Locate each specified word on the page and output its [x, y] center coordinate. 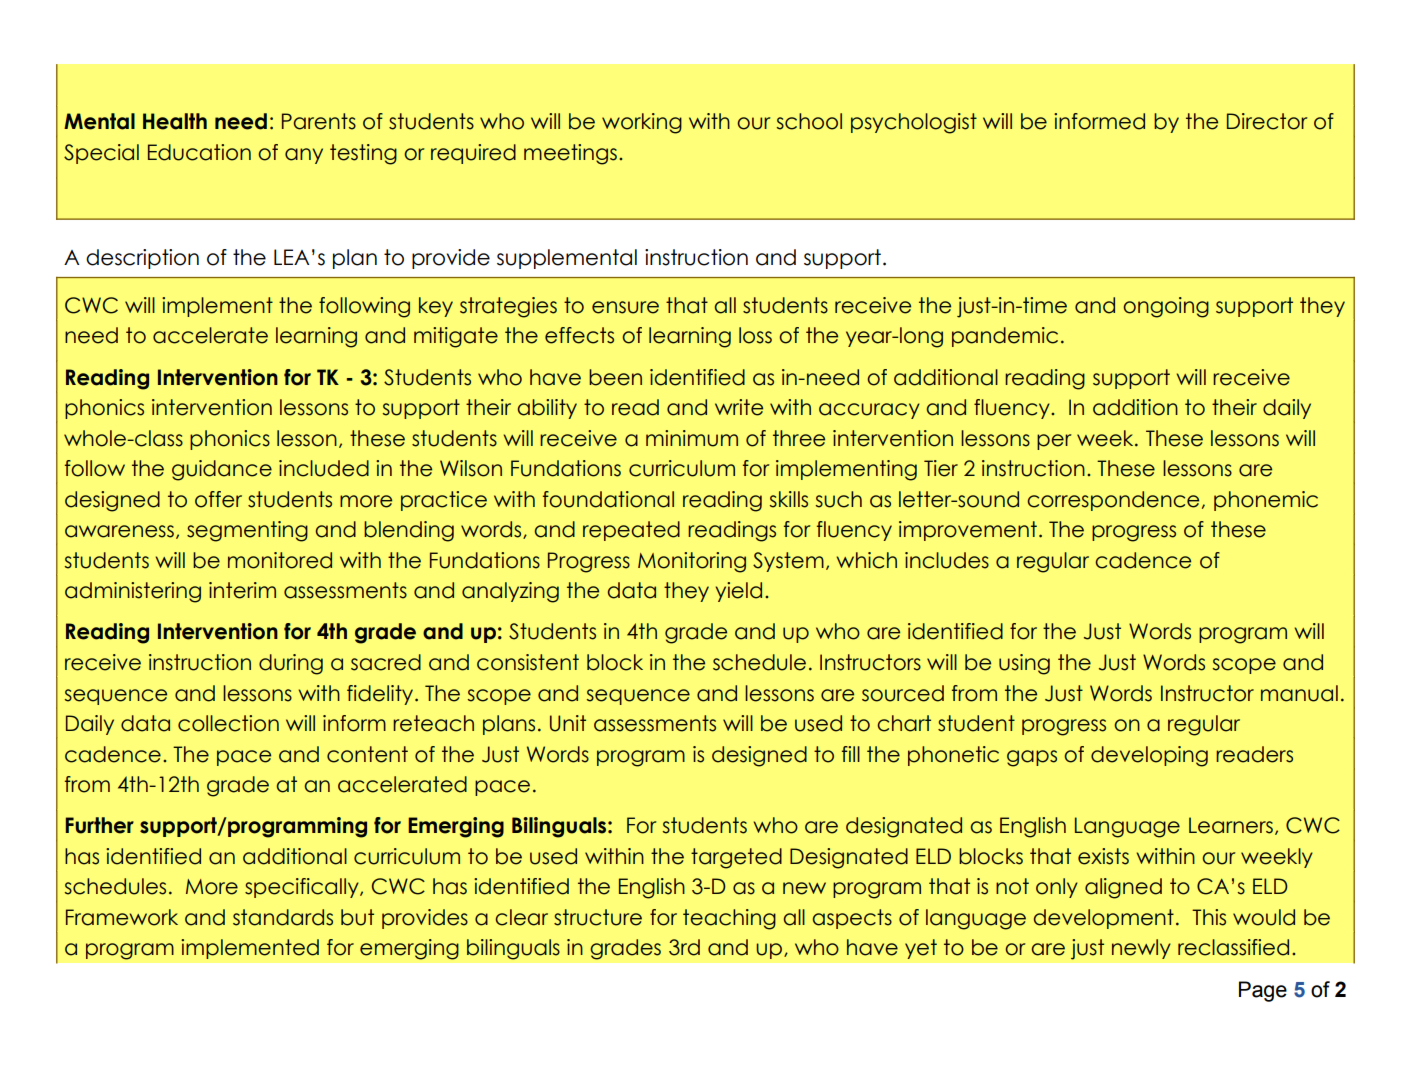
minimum [692, 438]
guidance [222, 470]
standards [283, 917]
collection [228, 723]
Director [1267, 121]
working [642, 123]
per [1054, 442]
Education [199, 152]
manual [1299, 693]
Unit [568, 723]
